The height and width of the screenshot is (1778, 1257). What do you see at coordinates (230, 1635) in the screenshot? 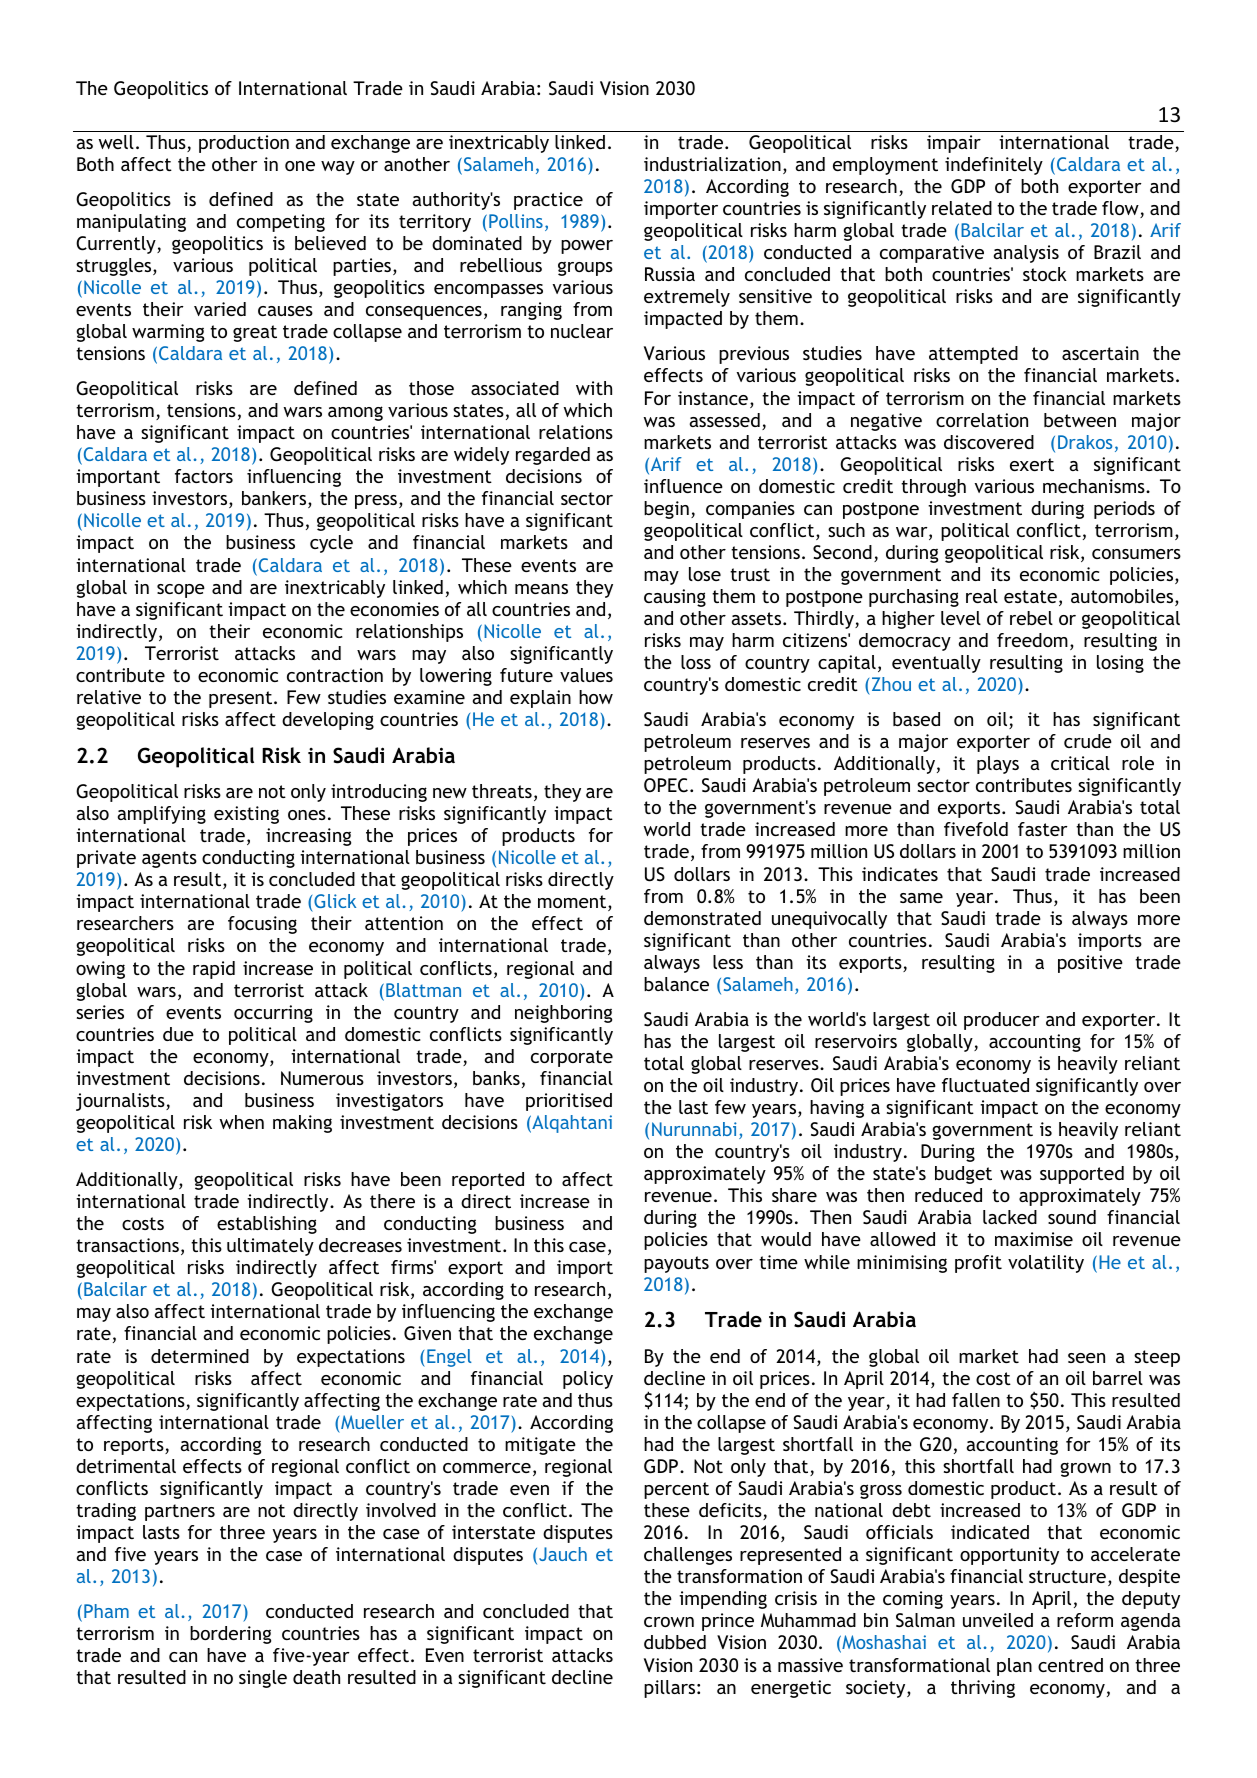
I see `bordering` at bounding box center [230, 1635].
